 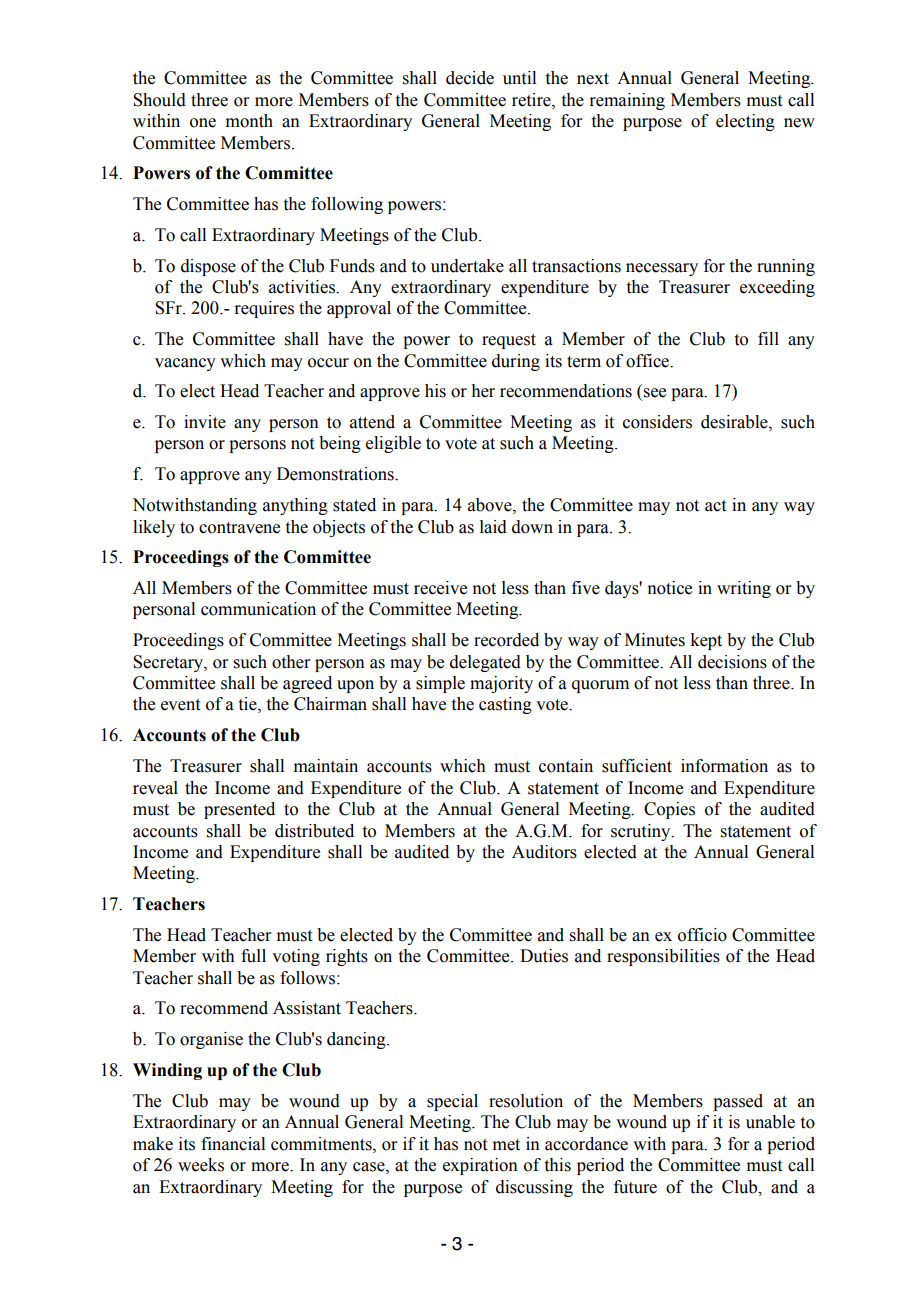 I want to click on unable, so click(x=770, y=1122).
